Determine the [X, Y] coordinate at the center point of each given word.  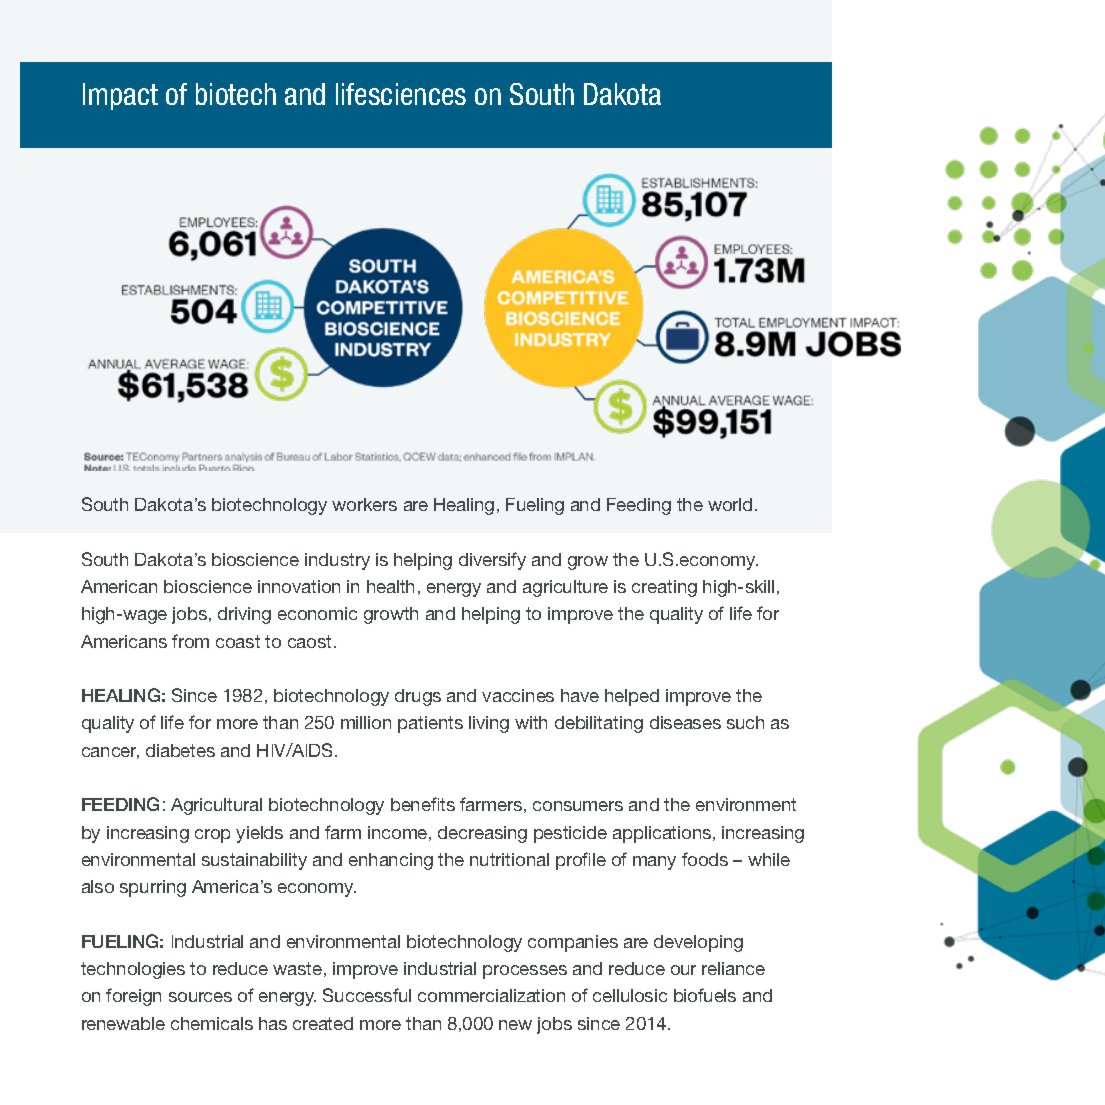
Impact [120, 96]
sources [200, 997]
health [390, 586]
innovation [299, 586]
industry [337, 561]
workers [364, 504]
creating [664, 588]
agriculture [565, 588]
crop [212, 836]
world [730, 504]
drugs [418, 697]
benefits [423, 804]
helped [632, 697]
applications [663, 834]
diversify [492, 561]
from [190, 641]
